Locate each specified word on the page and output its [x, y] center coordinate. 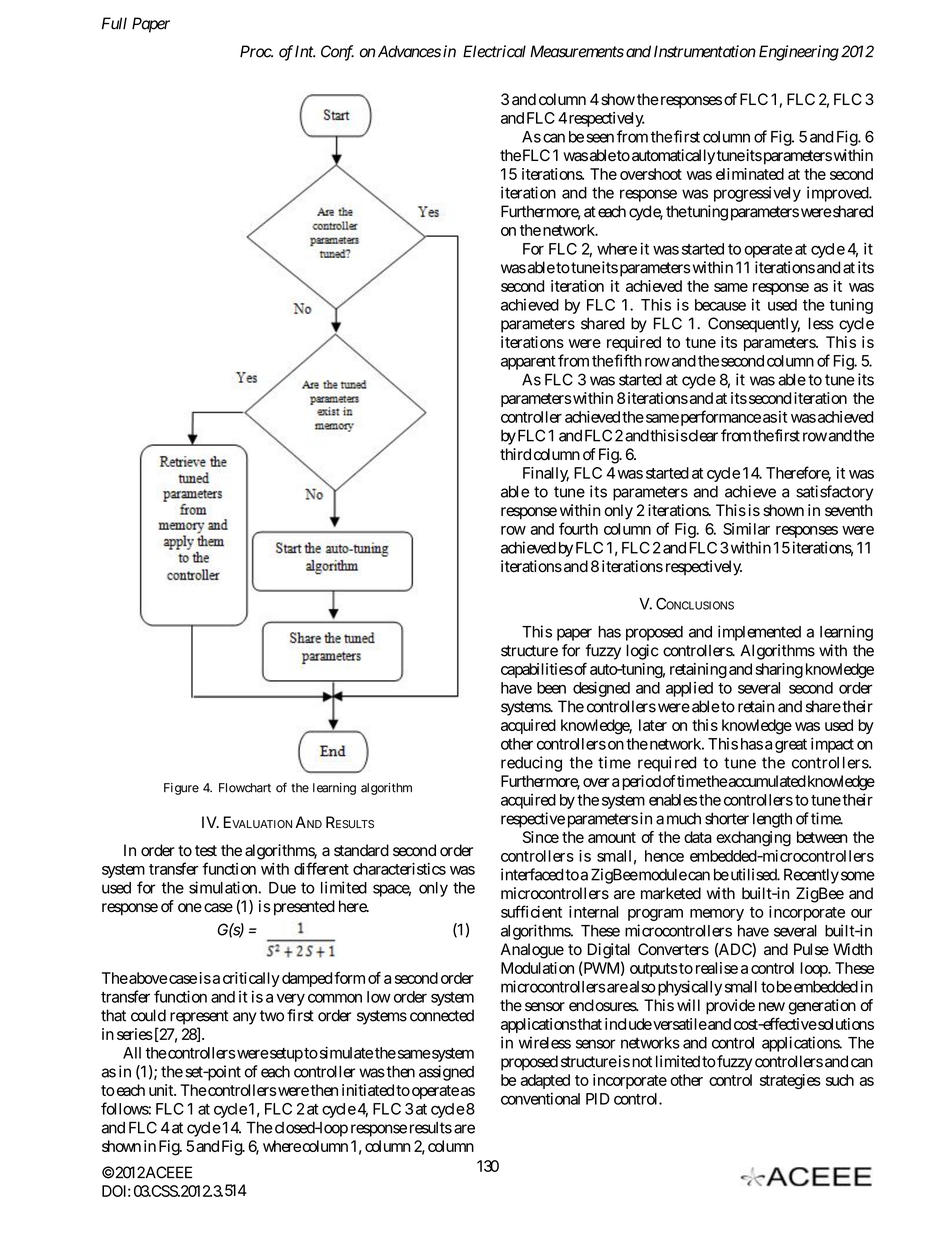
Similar [746, 529]
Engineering [799, 53]
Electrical [494, 51]
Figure [181, 789]
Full [114, 23]
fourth [578, 528]
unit [162, 1090]
